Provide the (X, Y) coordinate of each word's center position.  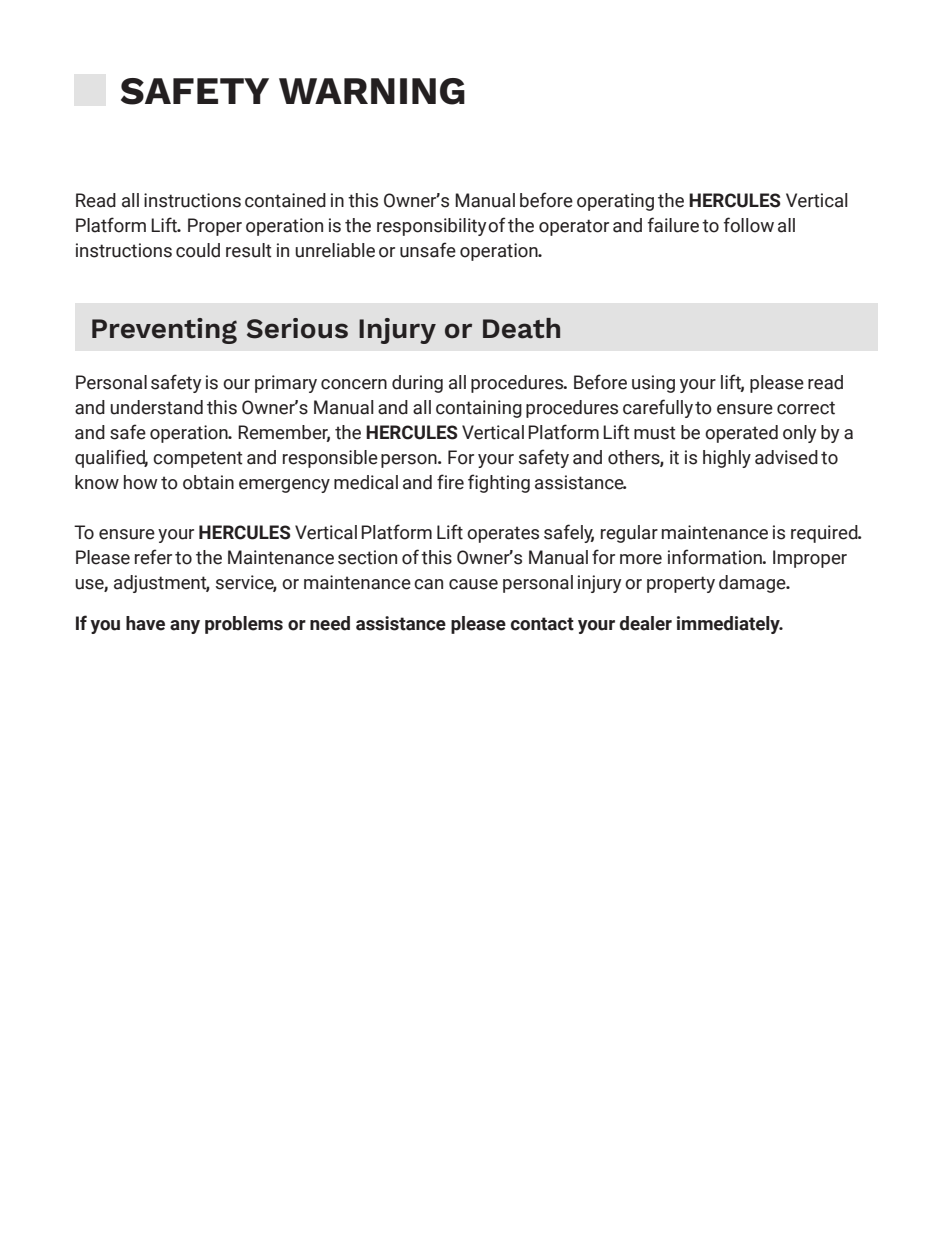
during (417, 384)
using (653, 384)
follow (749, 225)
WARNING (372, 91)
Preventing (164, 331)
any (185, 627)
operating (615, 202)
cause (473, 584)
